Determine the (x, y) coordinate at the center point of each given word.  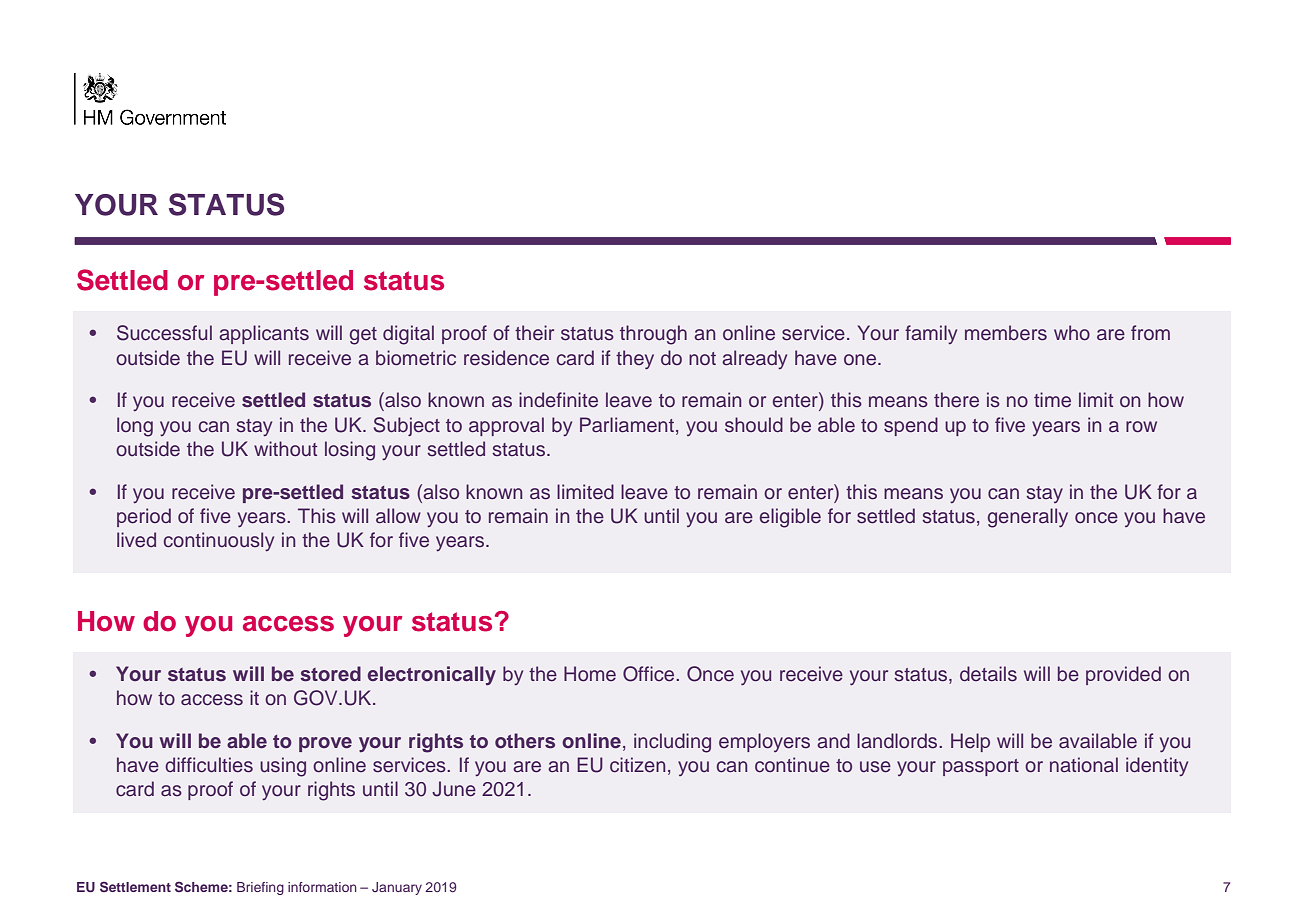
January (397, 888)
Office (650, 674)
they (635, 359)
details (988, 674)
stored (330, 674)
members (1006, 333)
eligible (790, 518)
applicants (264, 334)
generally (1028, 518)
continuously (219, 541)
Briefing (260, 888)
